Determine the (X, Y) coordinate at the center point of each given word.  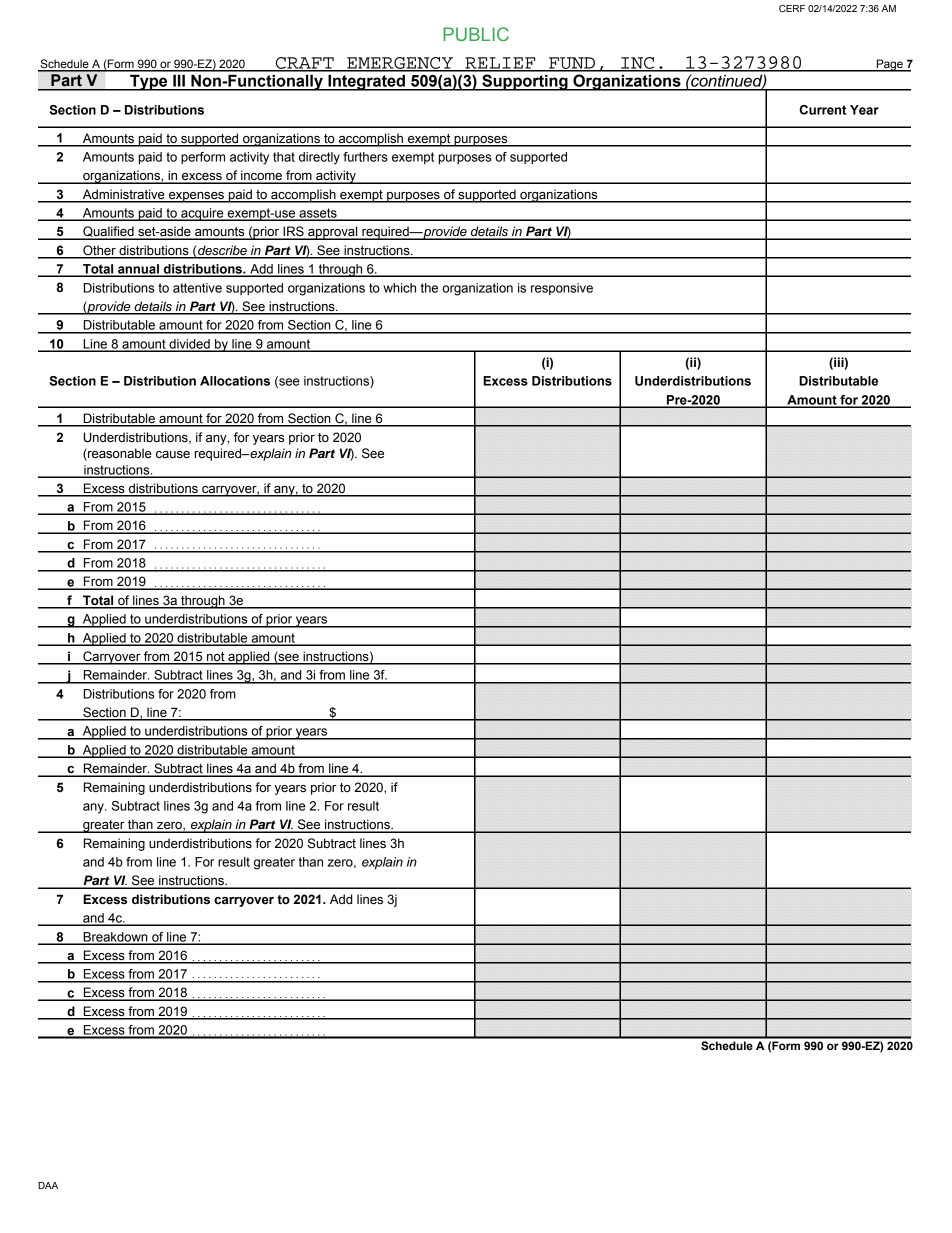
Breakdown (115, 938)
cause (173, 455)
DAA (48, 1185)
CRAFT (305, 64)
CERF (792, 8)
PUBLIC (476, 34)
